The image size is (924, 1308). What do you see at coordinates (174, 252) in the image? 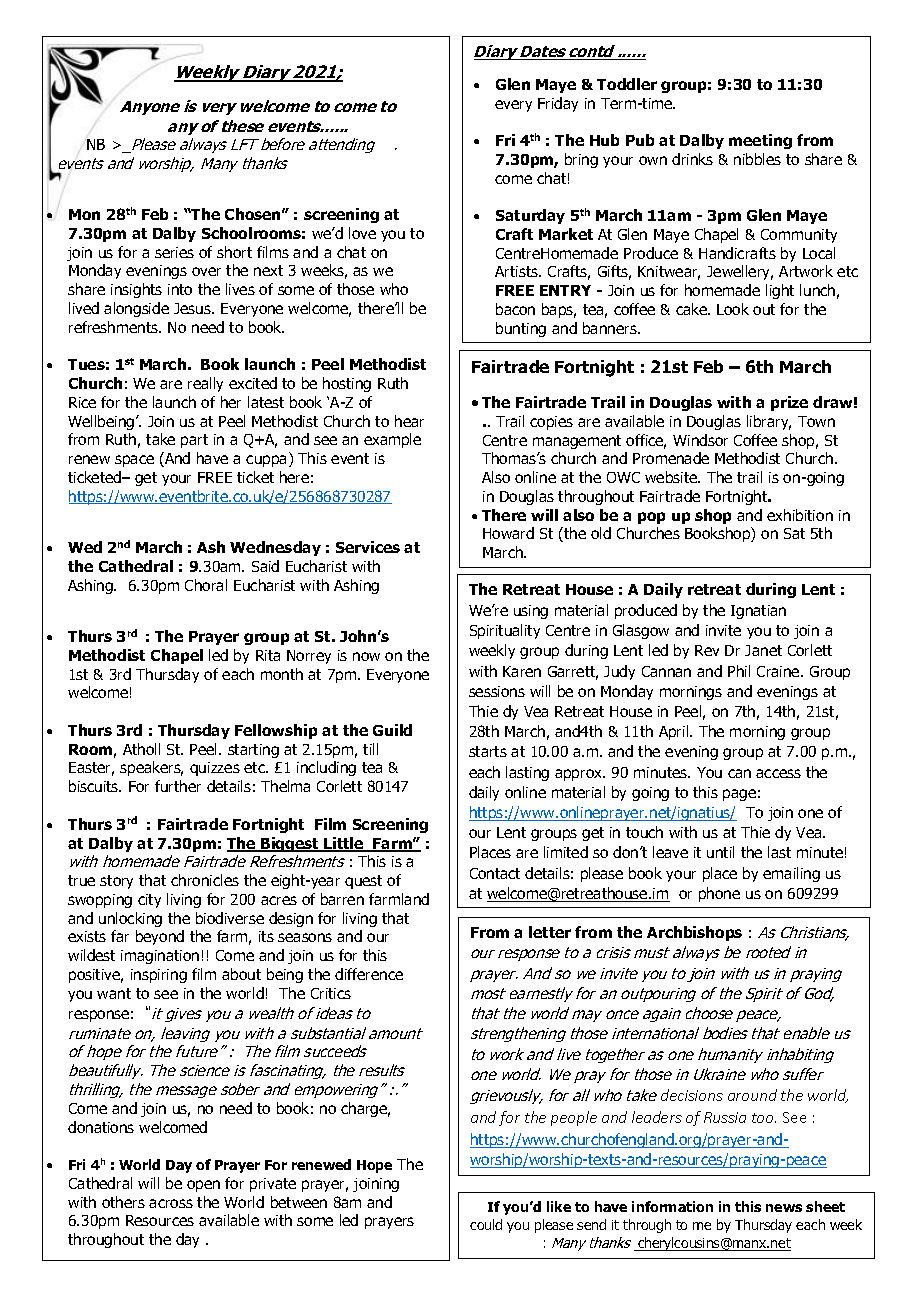
I see `series` at bounding box center [174, 252].
